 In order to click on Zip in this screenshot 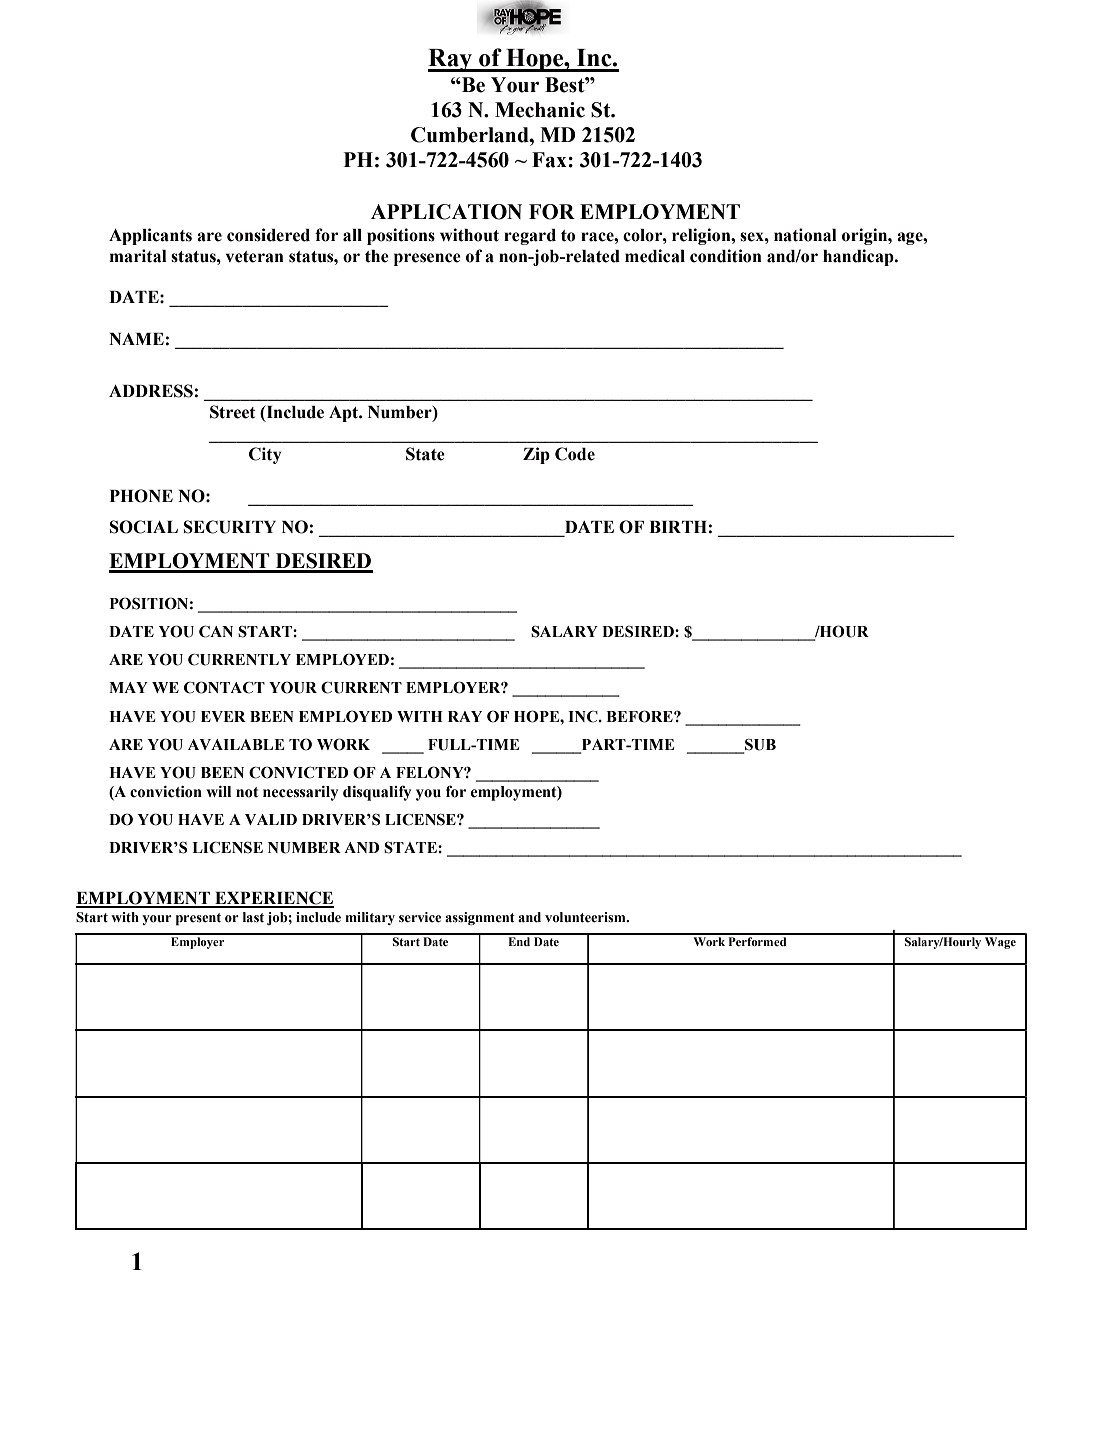, I will do `click(536, 455)`.
